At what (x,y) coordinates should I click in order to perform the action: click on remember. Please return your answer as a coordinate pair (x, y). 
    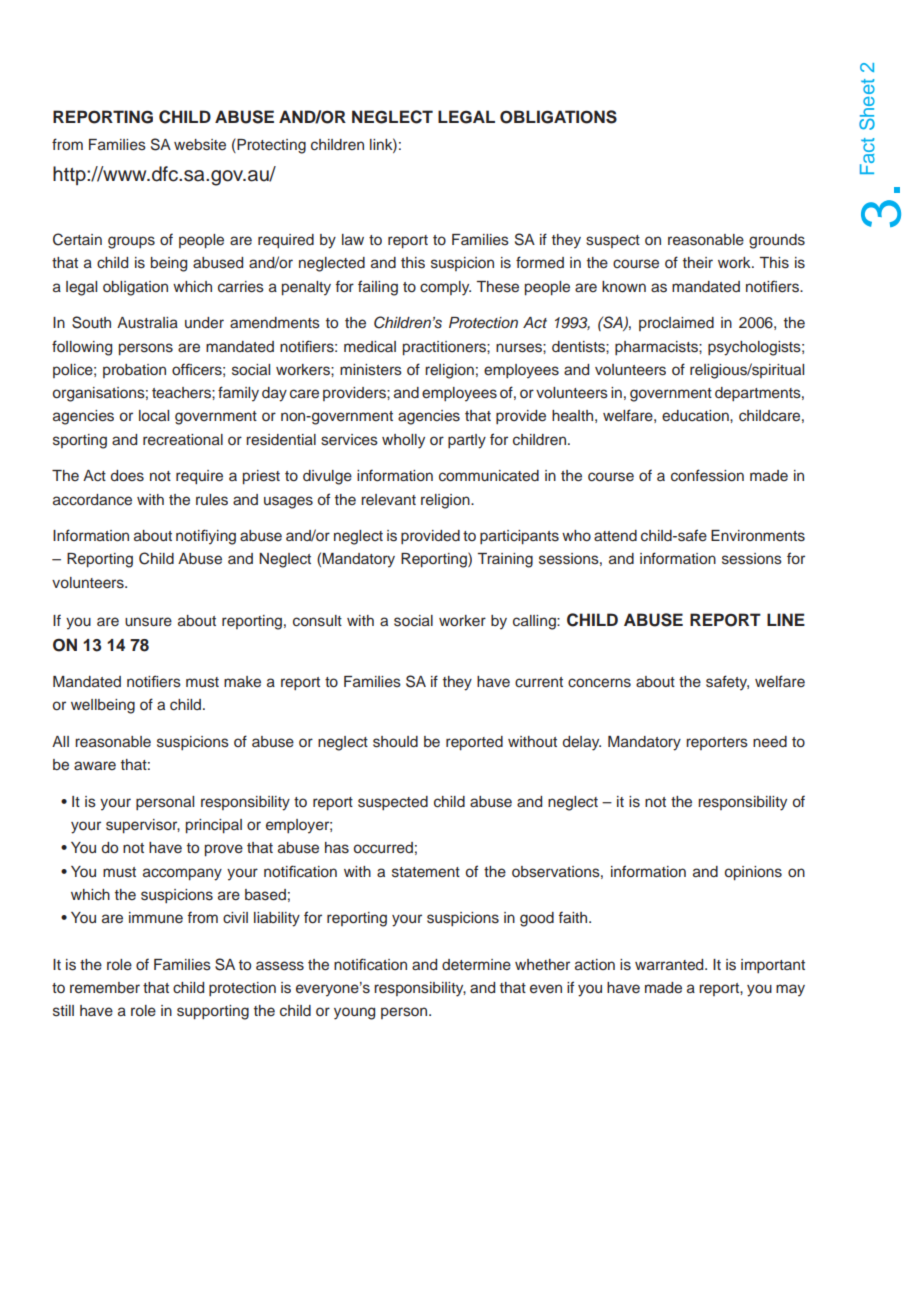
    Looking at the image, I should click on (105, 988).
